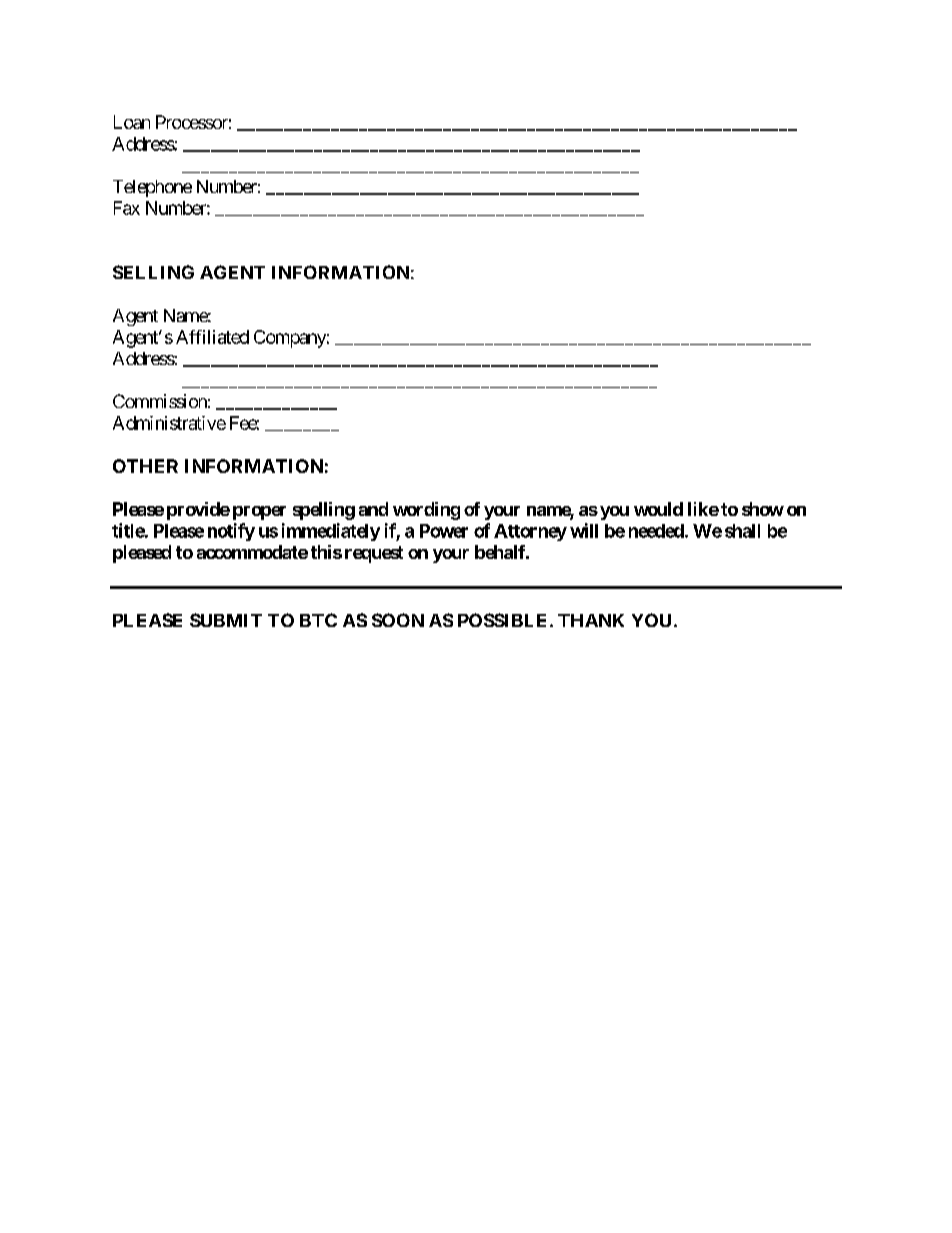  I want to click on provide, so click(198, 511).
